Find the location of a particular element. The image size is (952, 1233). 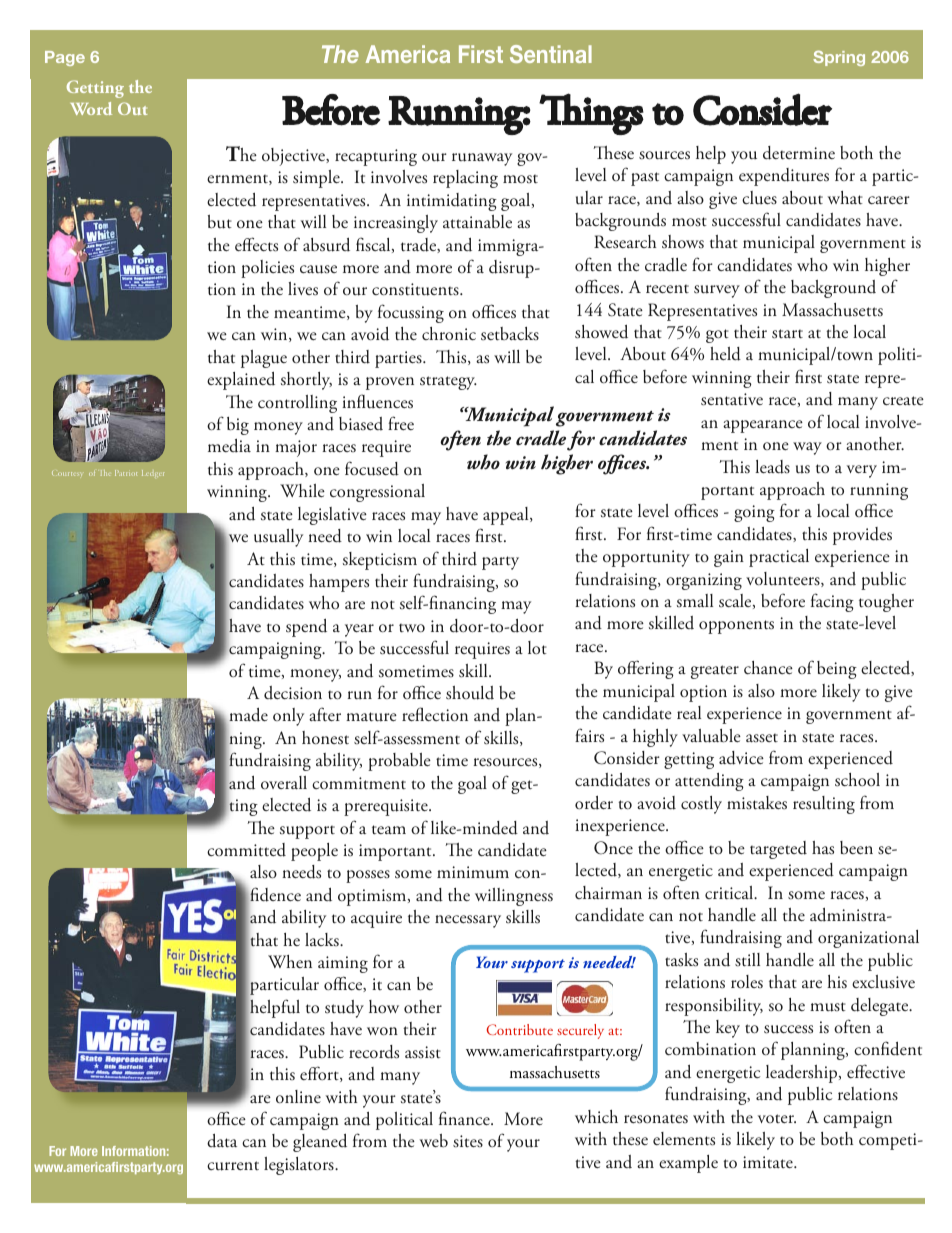

runaway is located at coordinates (482, 159).
